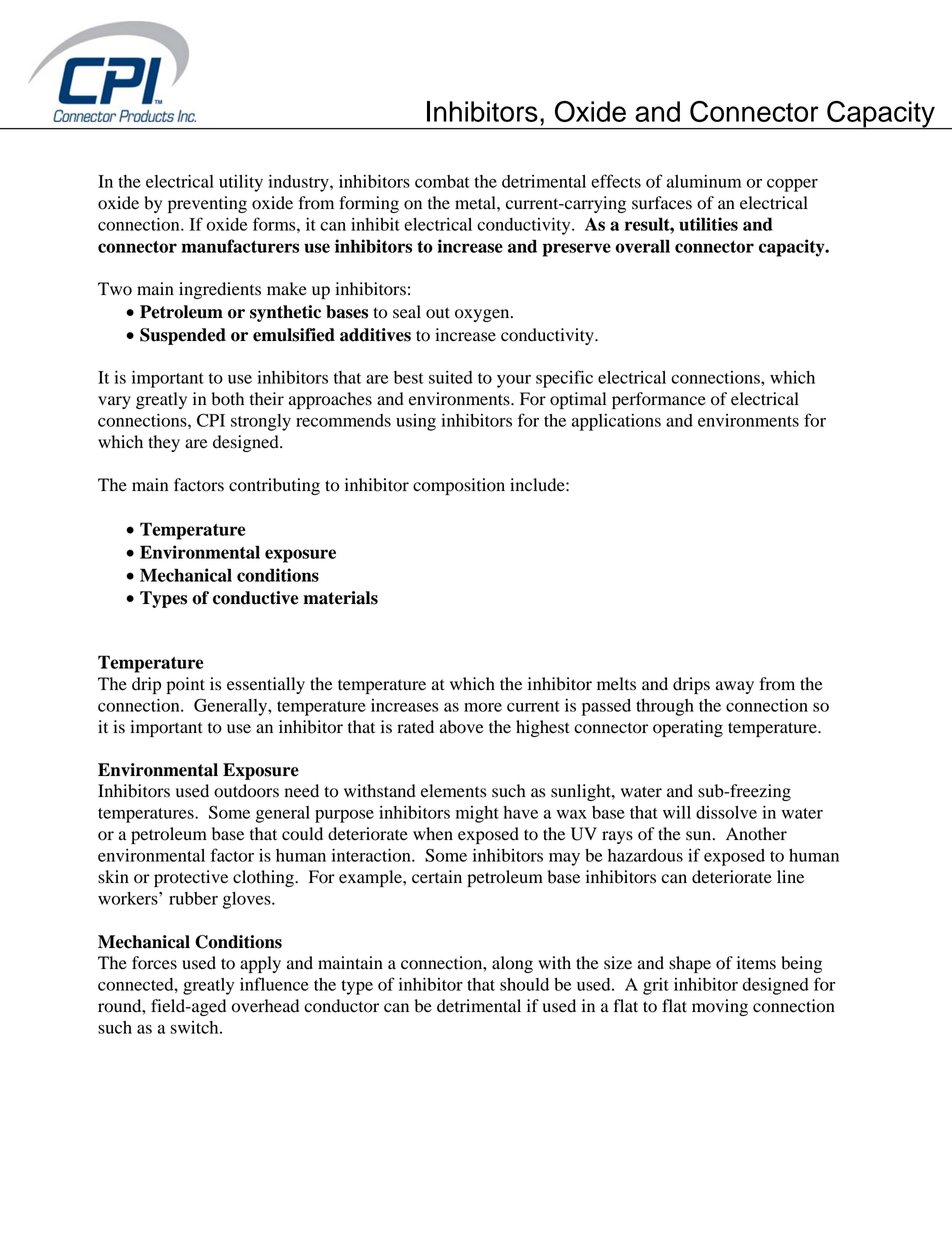 This image has width=952, height=1233. I want to click on utilities, so click(708, 224).
